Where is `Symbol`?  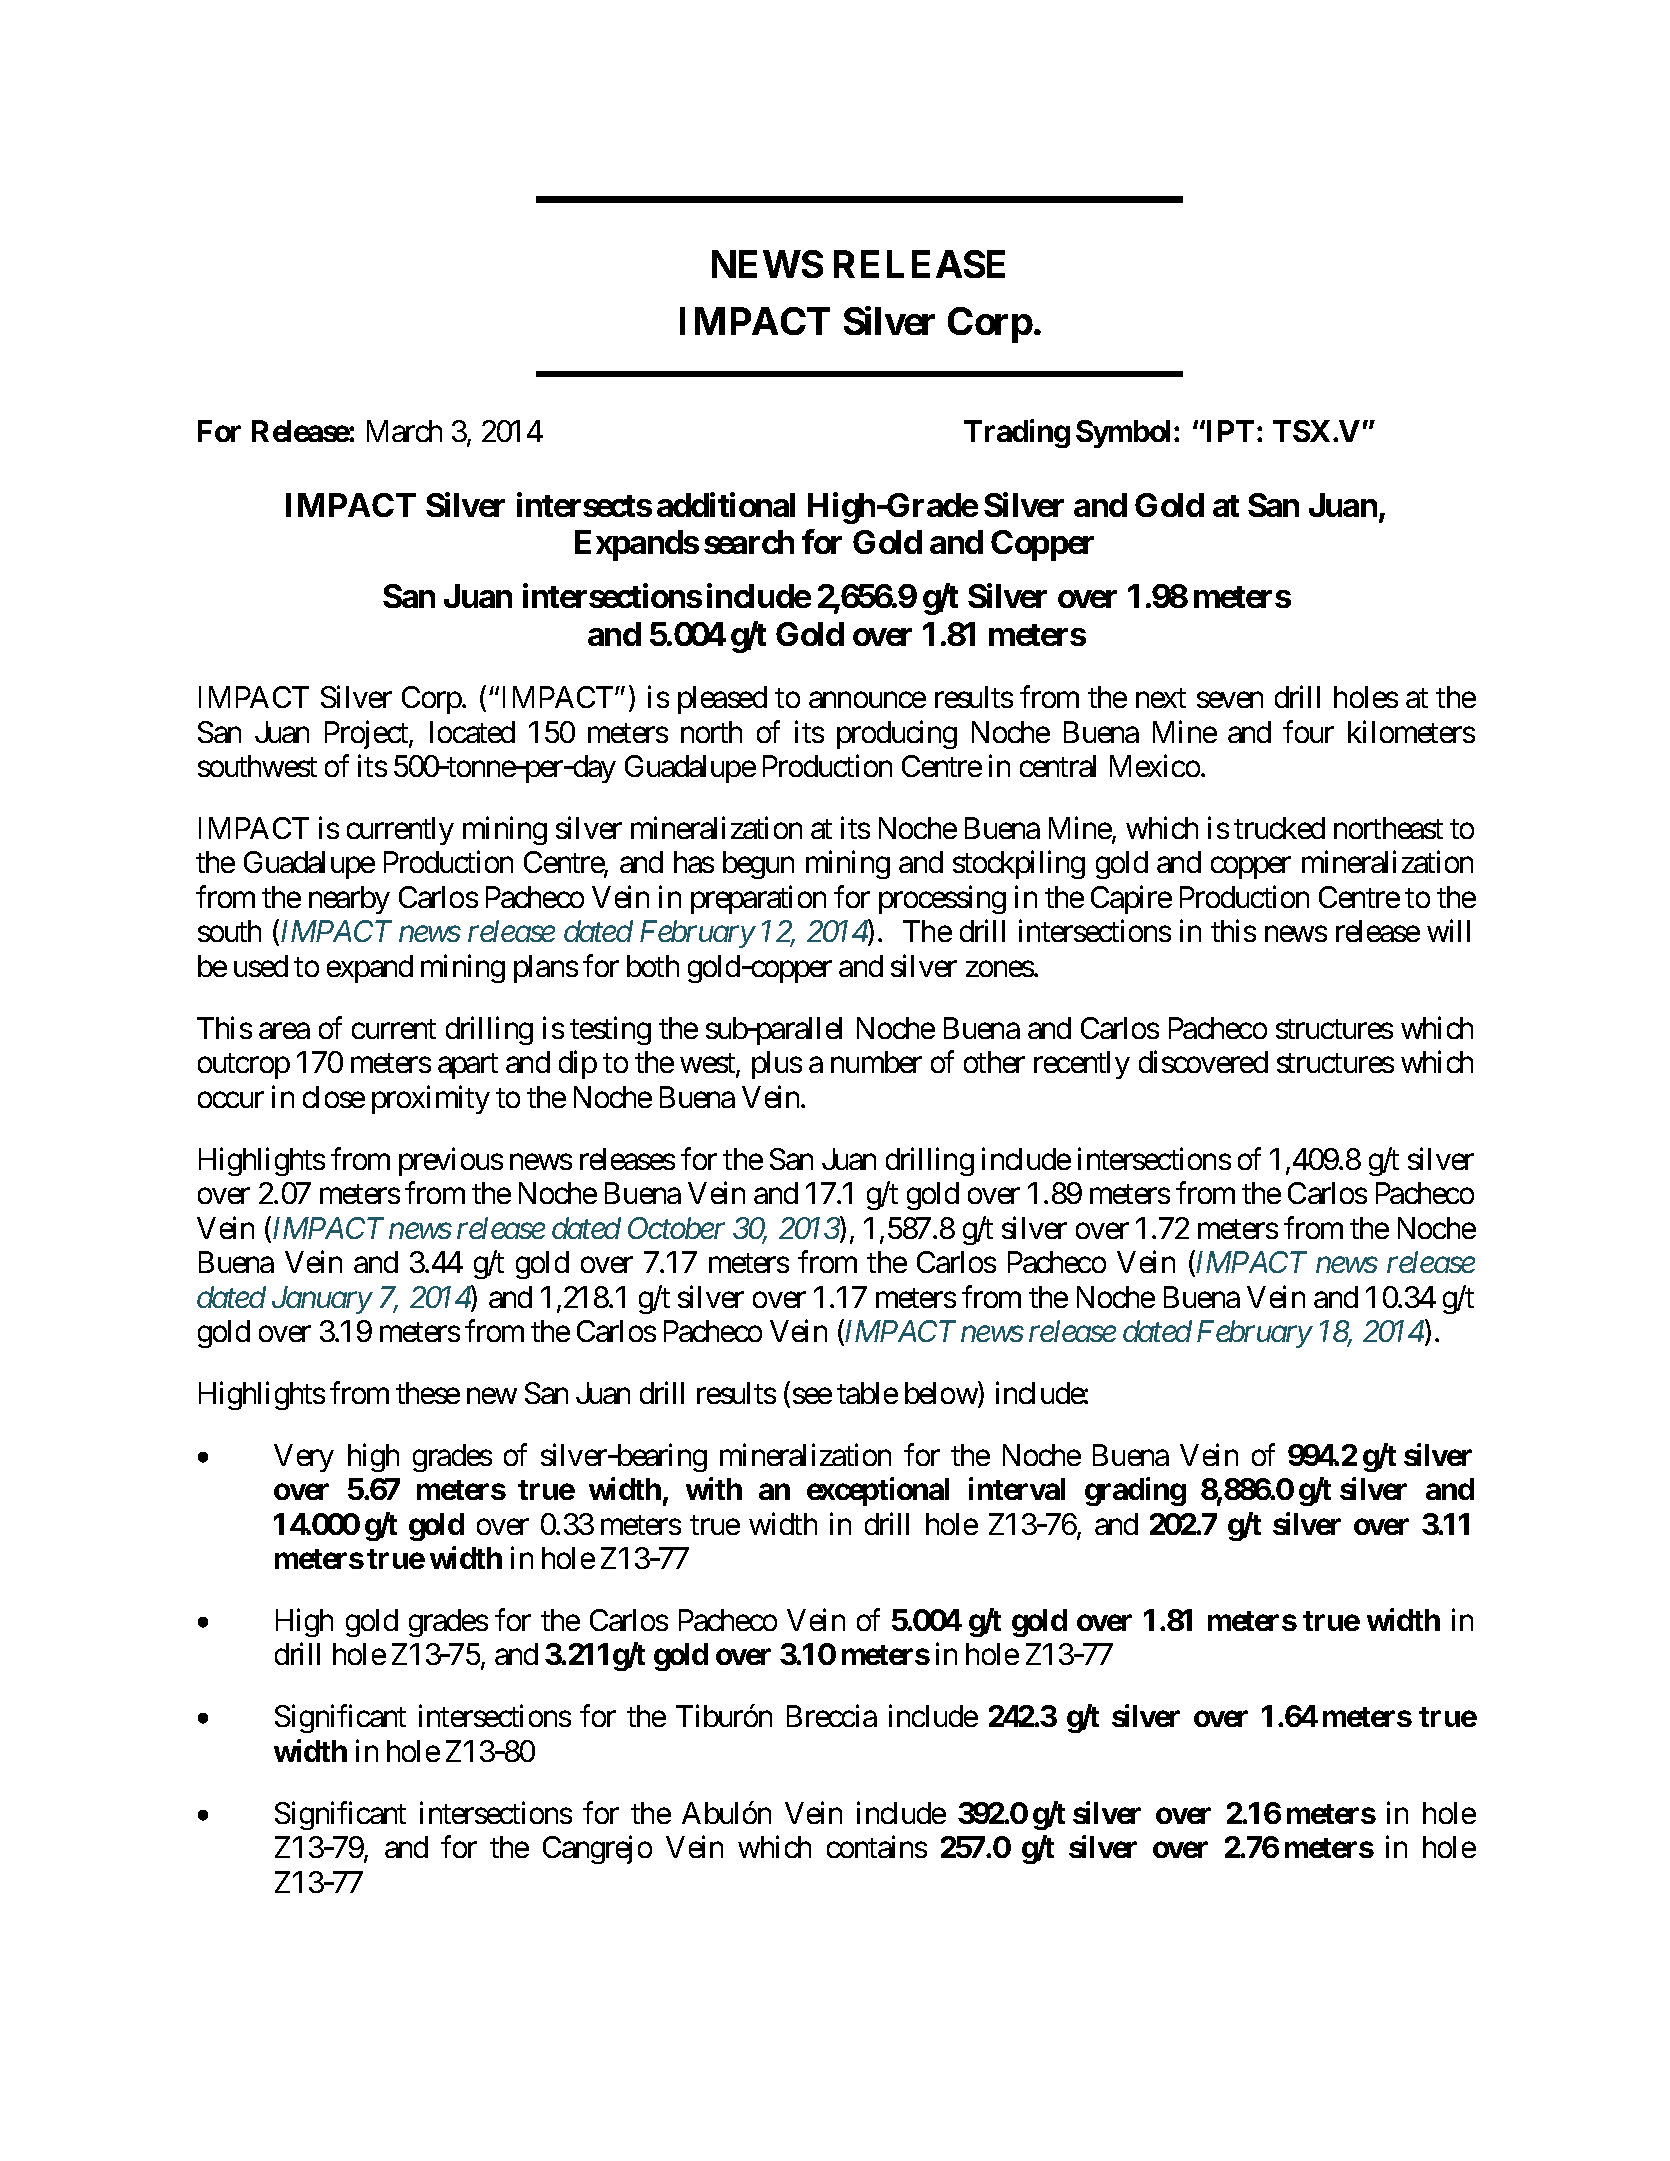
Symbol is located at coordinates (1123, 434).
